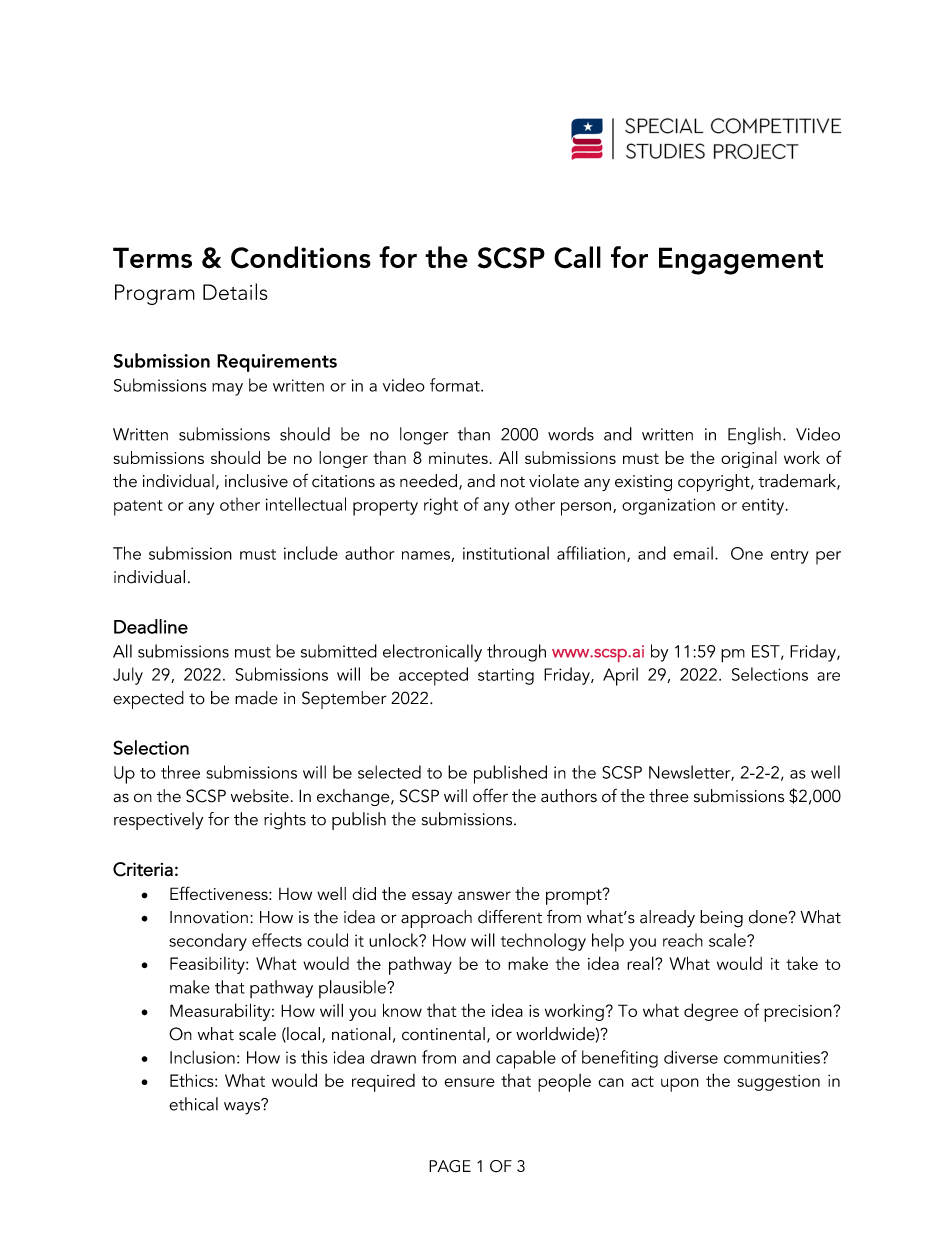 This screenshot has width=952, height=1233. Describe the element at coordinates (256, 698) in the screenshot. I see `made` at that location.
